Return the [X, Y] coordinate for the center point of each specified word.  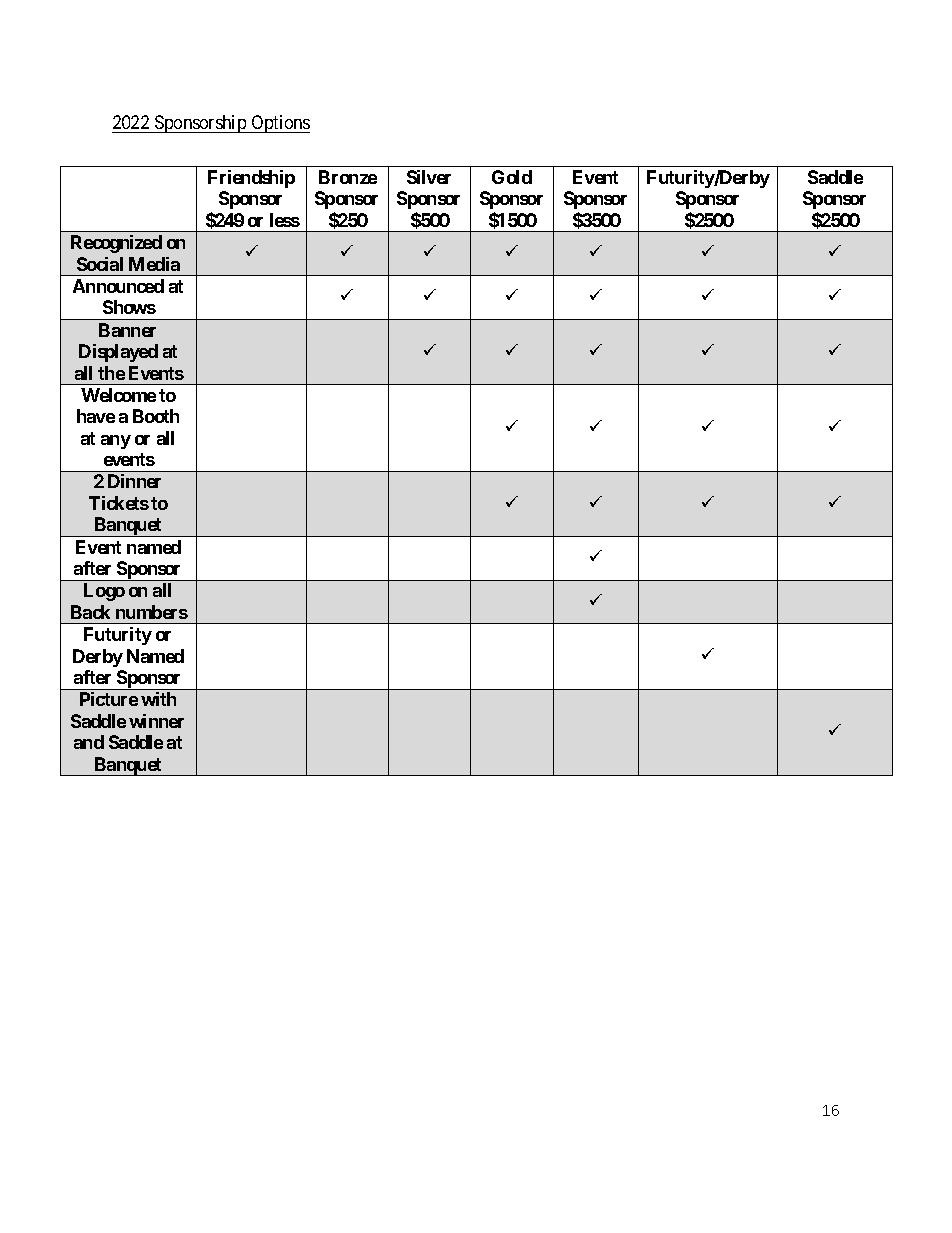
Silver [429, 177]
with [158, 699]
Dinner [134, 481]
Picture [109, 699]
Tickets [119, 503]
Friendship [251, 179]
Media [154, 264]
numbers [152, 612]
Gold [512, 177]
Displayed [118, 353]
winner [156, 721]
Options [279, 124]
